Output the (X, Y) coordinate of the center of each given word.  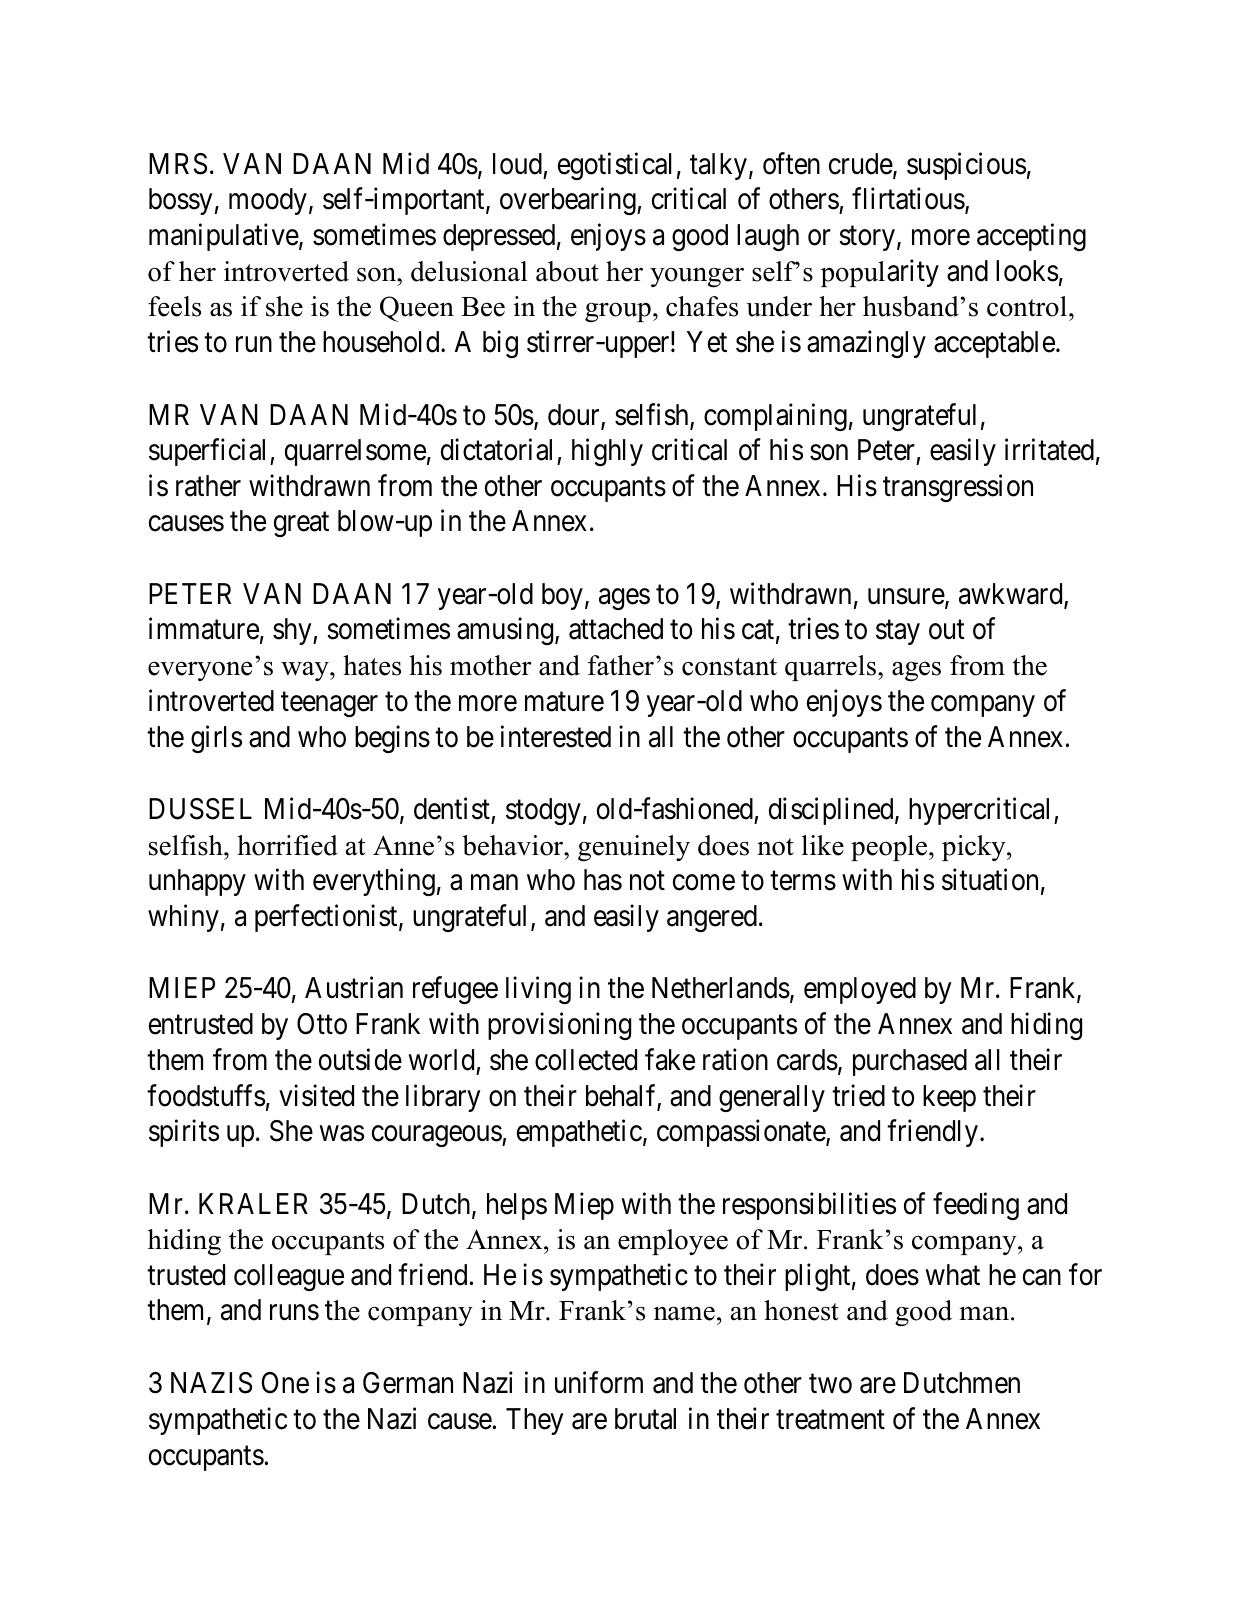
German (408, 1383)
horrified (287, 845)
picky (975, 848)
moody (268, 201)
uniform (599, 1383)
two (830, 1384)
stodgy (543, 811)
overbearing (569, 201)
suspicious (966, 166)
